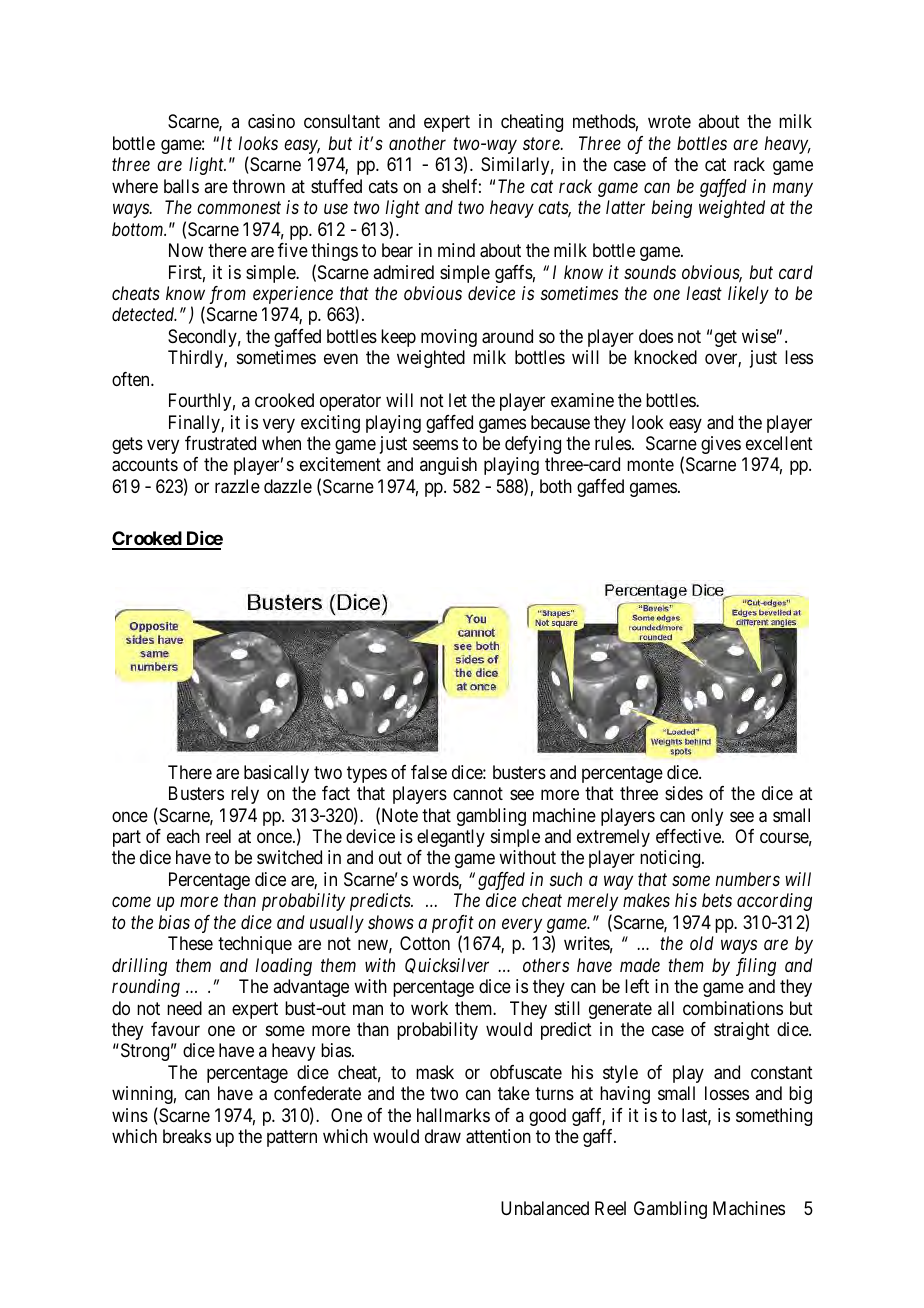 This screenshot has height=1308, width=924. What do you see at coordinates (190, 943) in the screenshot?
I see `These` at bounding box center [190, 943].
